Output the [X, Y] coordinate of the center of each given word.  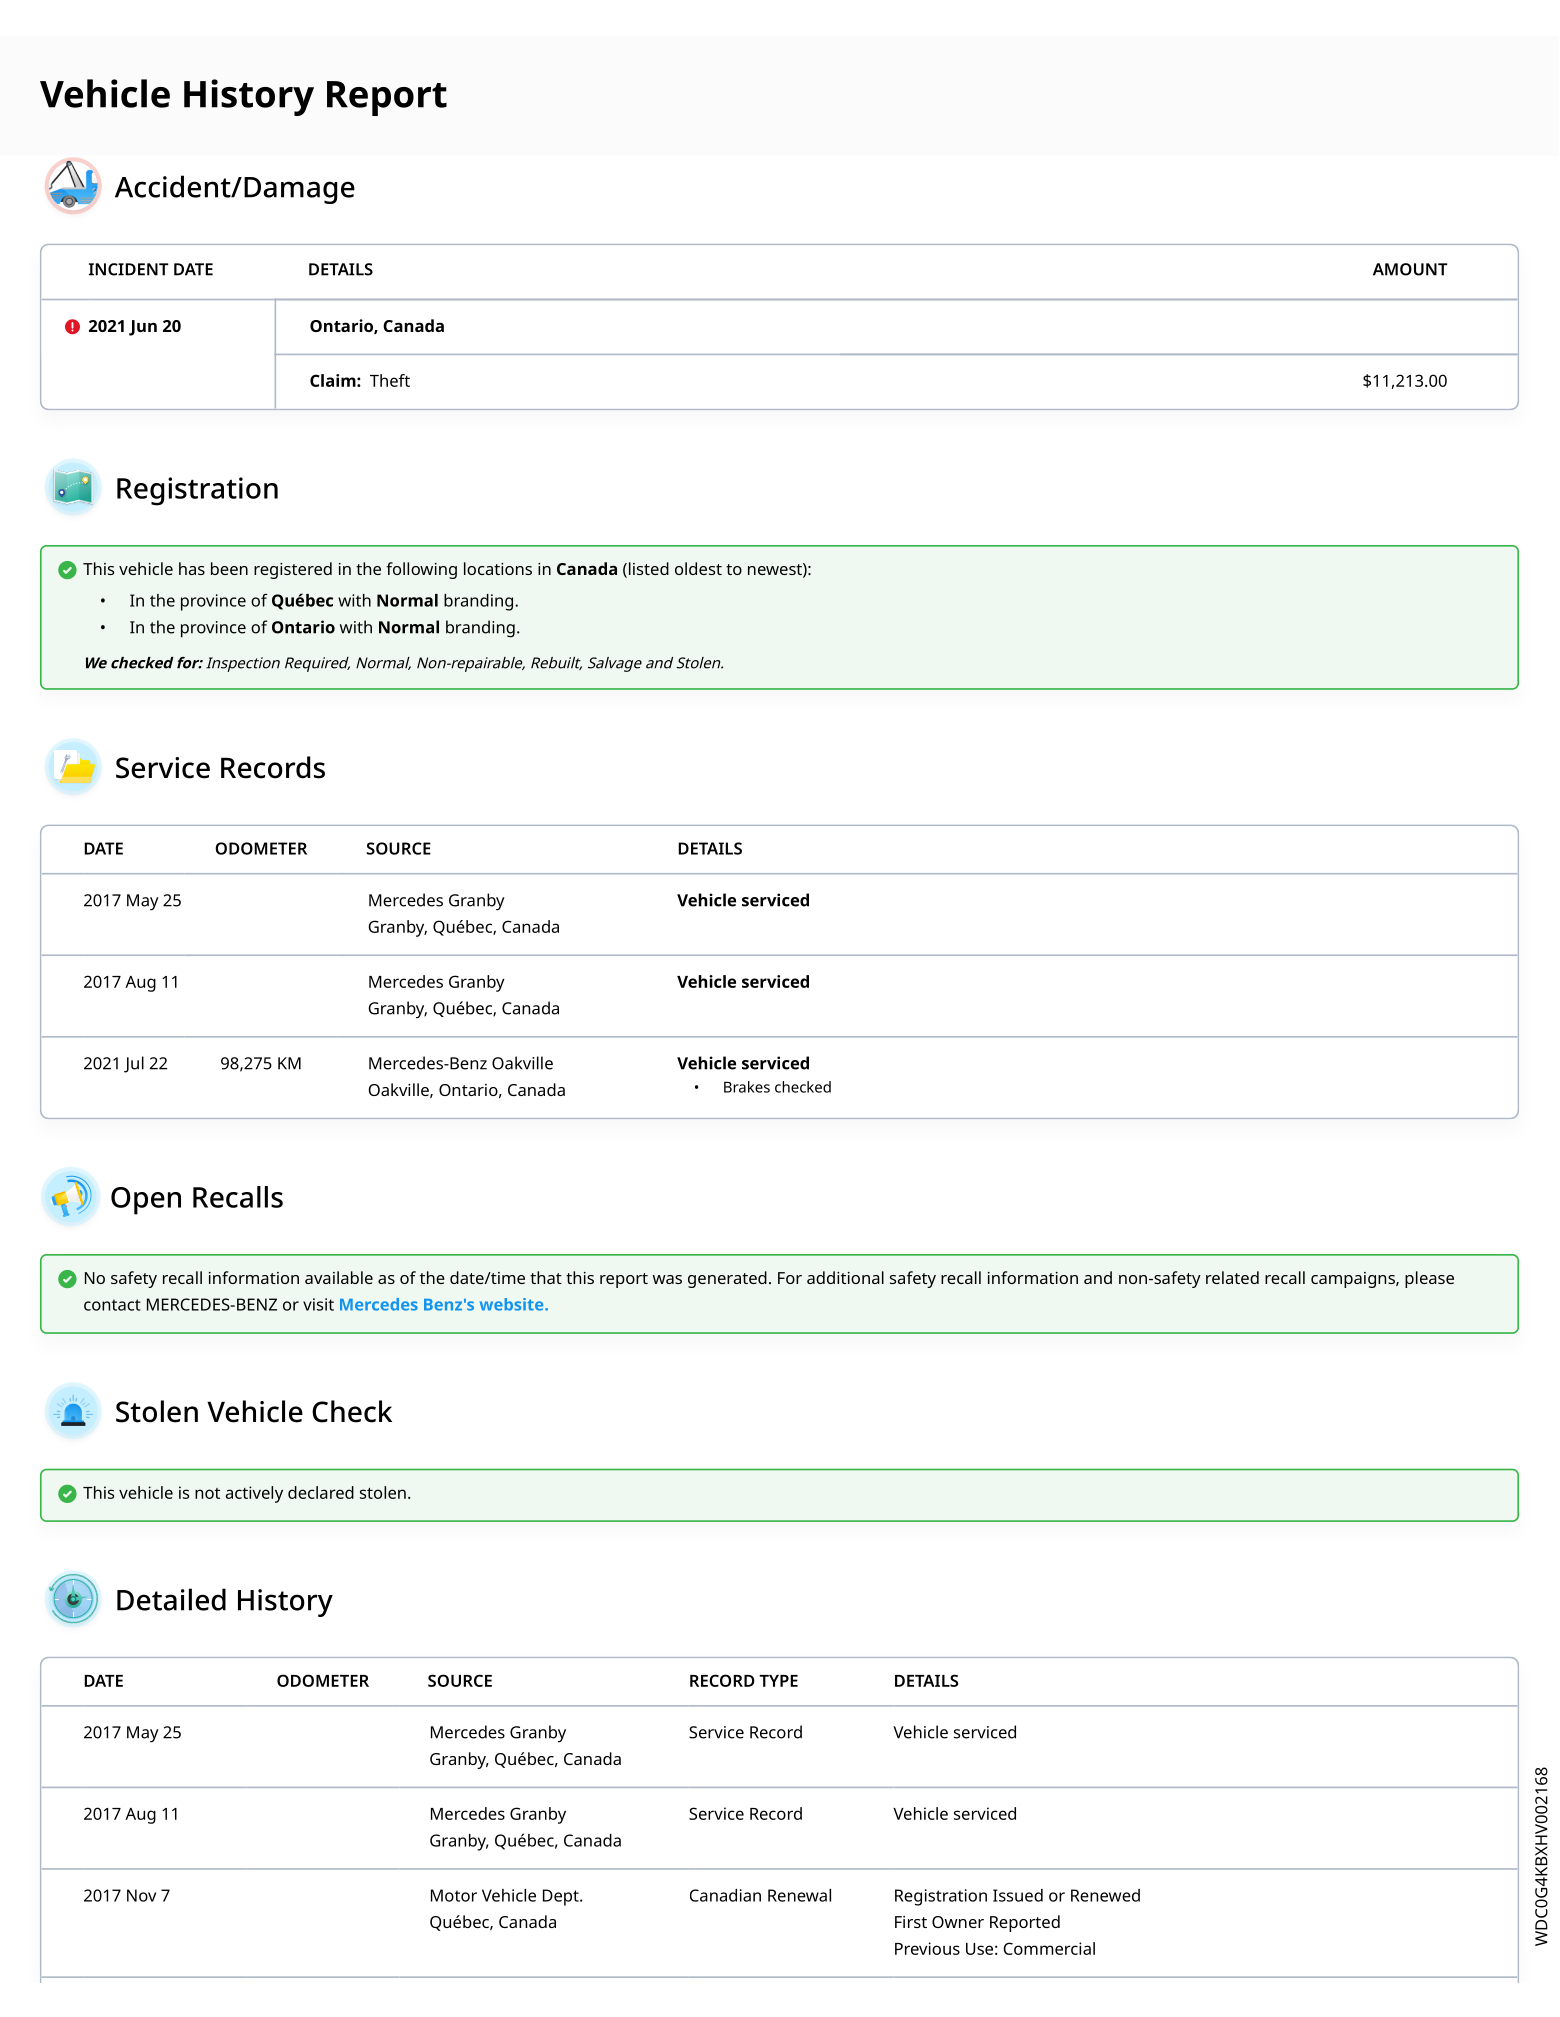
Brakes [747, 1087]
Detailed [171, 1599]
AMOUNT [1410, 269]
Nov [141, 1895]
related [1232, 1277]
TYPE [778, 1681]
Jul [134, 1064]
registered [293, 570]
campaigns [1354, 1280]
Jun [143, 328]
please [1429, 1279]
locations [498, 568]
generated [727, 1279]
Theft [390, 380]
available [339, 1277]
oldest [698, 568]
